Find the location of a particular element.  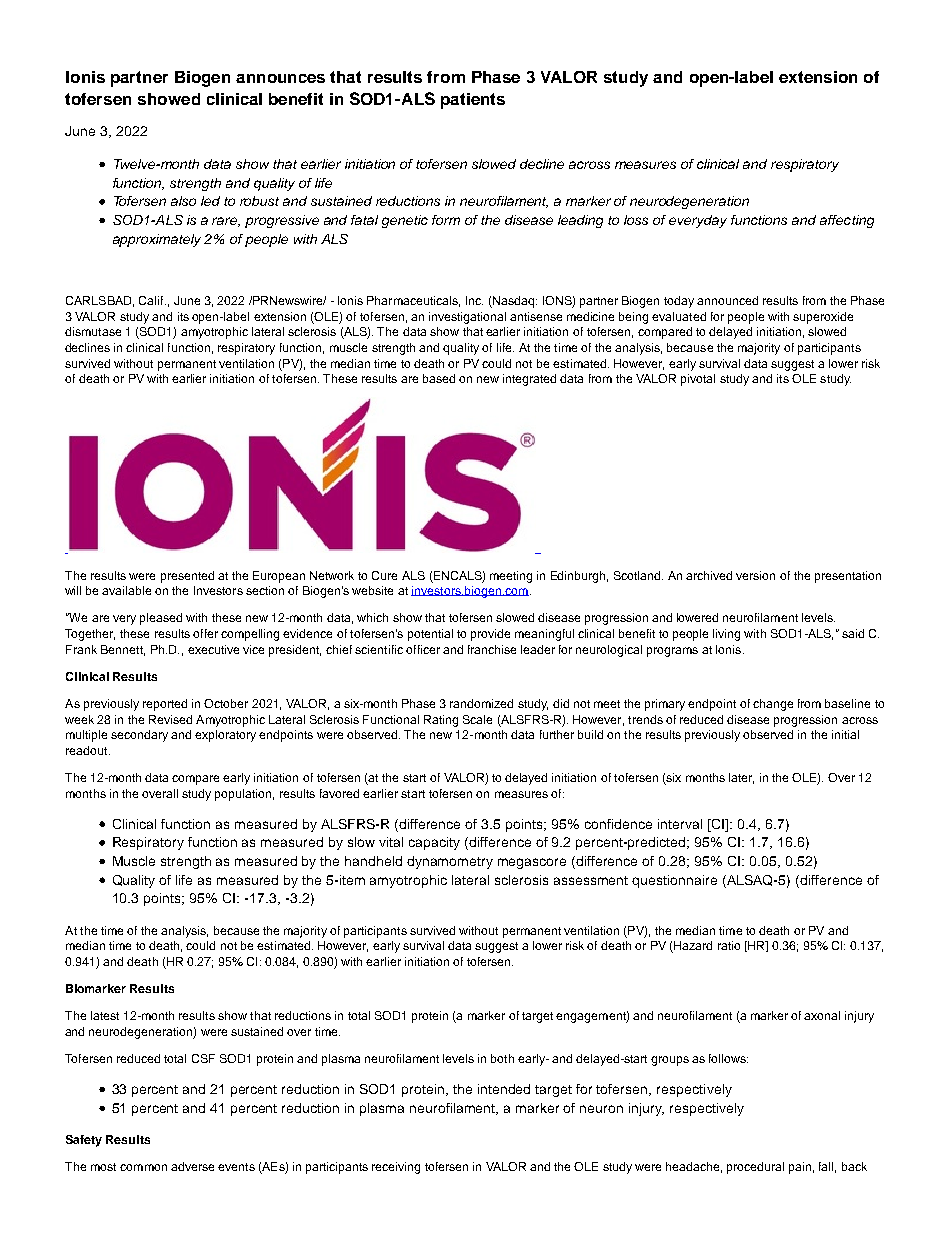

Scale is located at coordinates (477, 719).
